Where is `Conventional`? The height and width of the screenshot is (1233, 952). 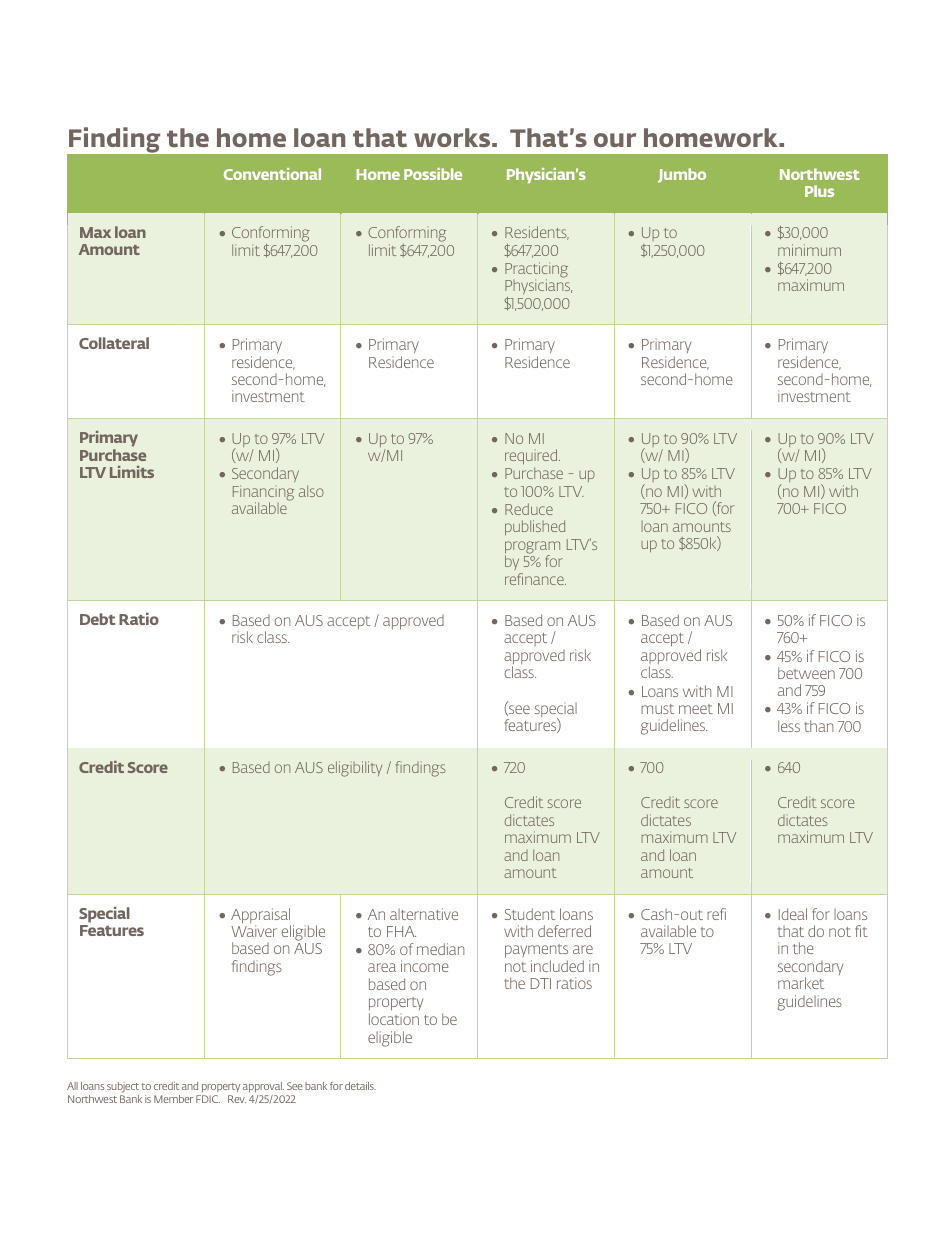 Conventional is located at coordinates (272, 174).
